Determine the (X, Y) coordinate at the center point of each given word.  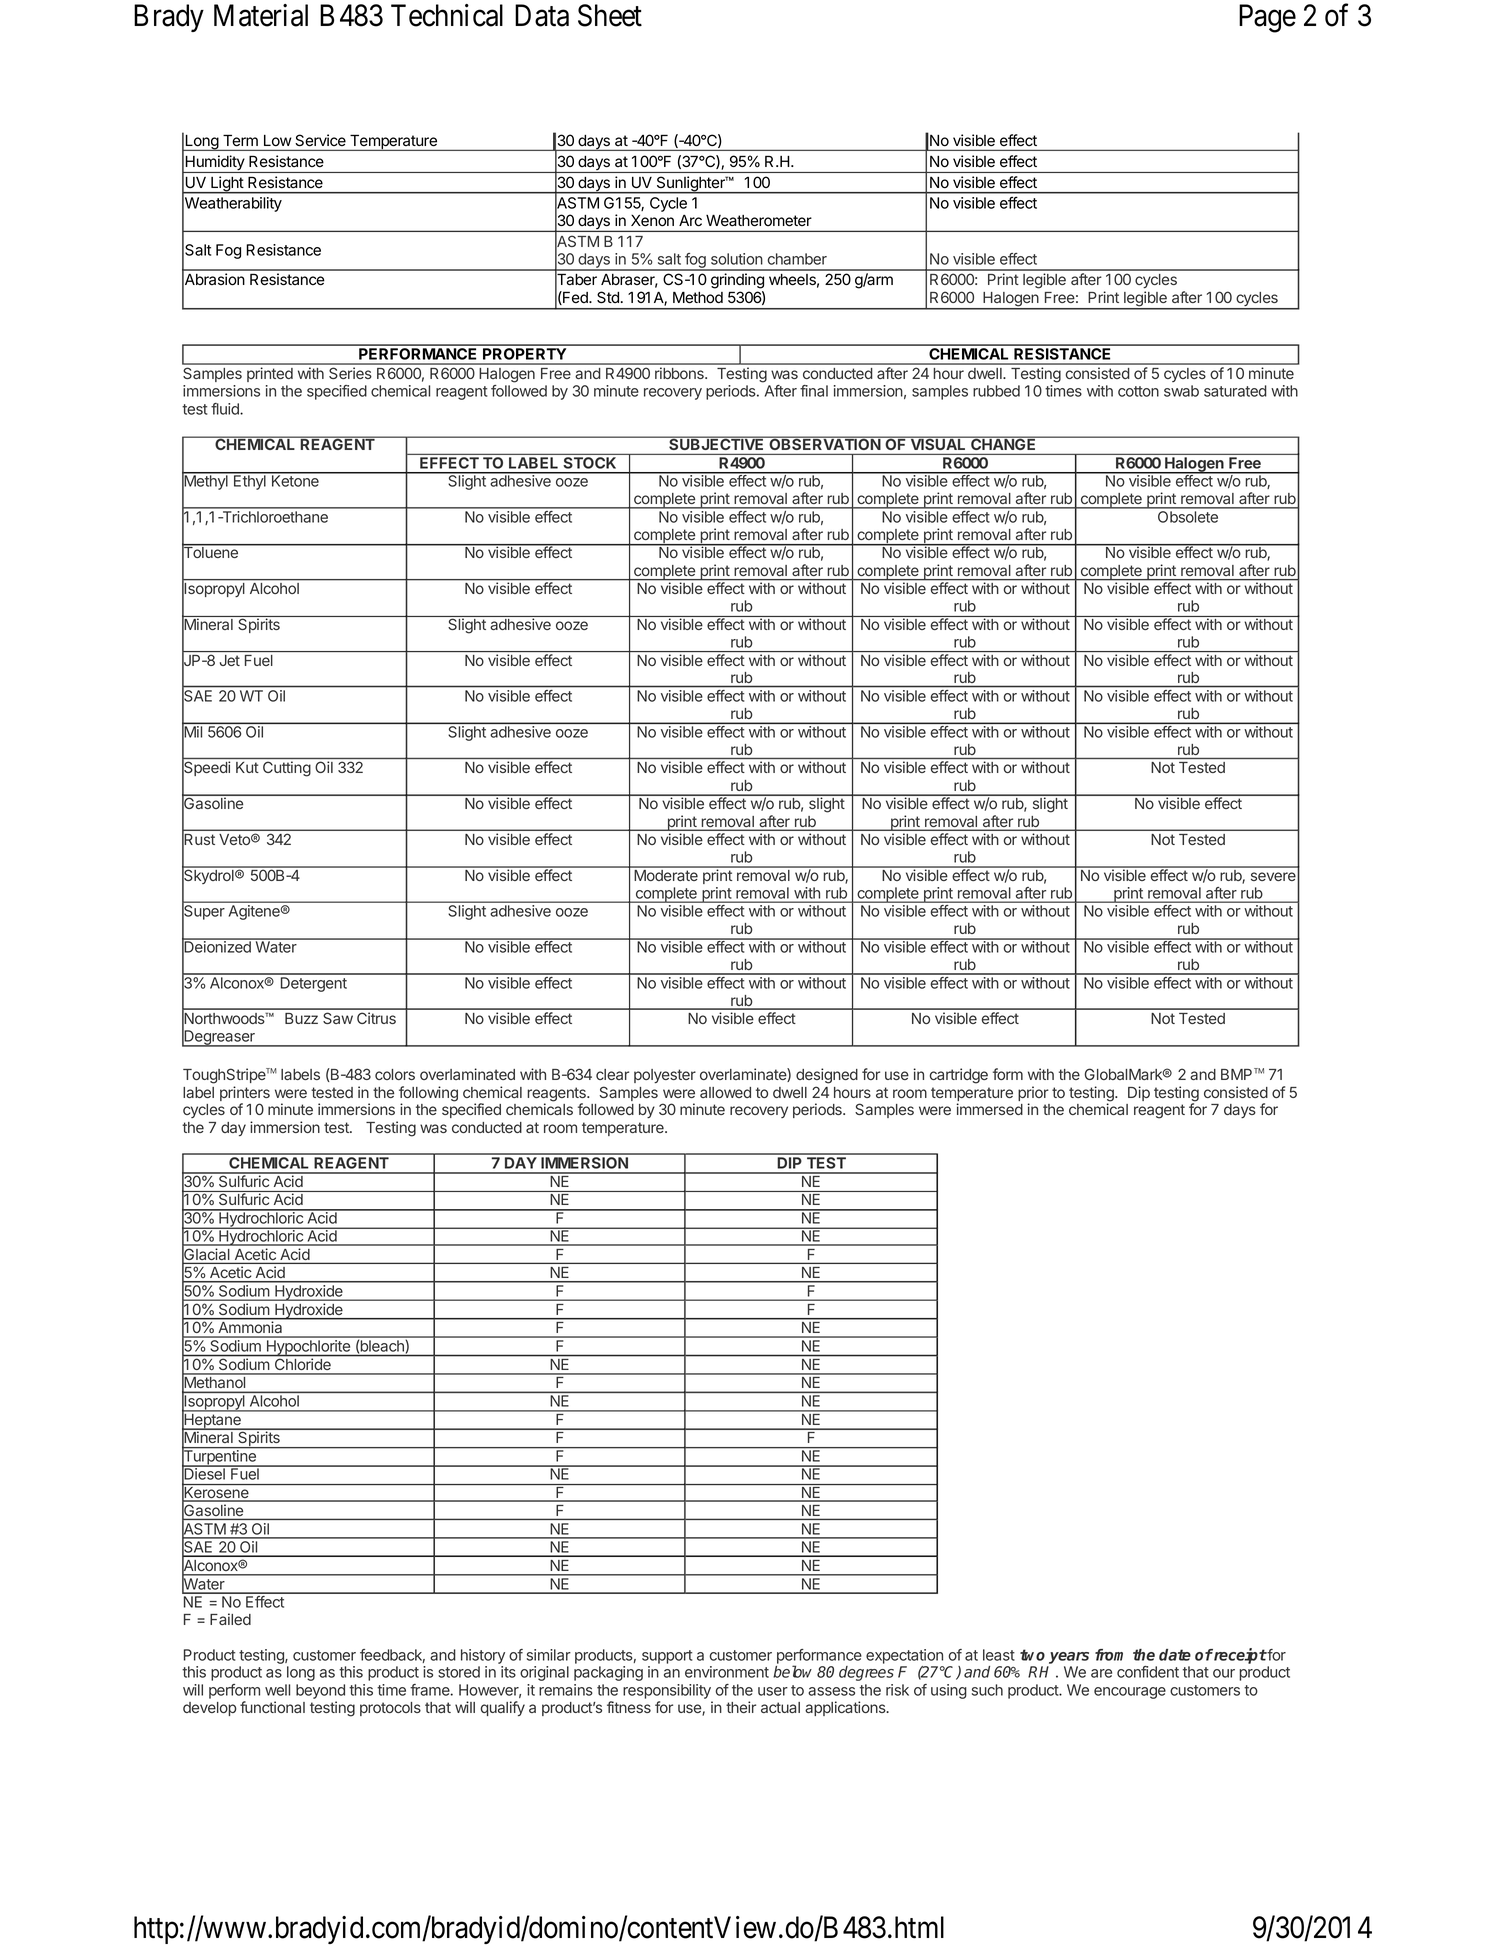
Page (1267, 18)
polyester (665, 1076)
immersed (989, 1109)
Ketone (295, 480)
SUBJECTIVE (717, 443)
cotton (1138, 391)
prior (1033, 1095)
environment (727, 1672)
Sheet (610, 15)
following (428, 1095)
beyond (320, 1691)
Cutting (287, 768)
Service (321, 140)
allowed (725, 1092)
